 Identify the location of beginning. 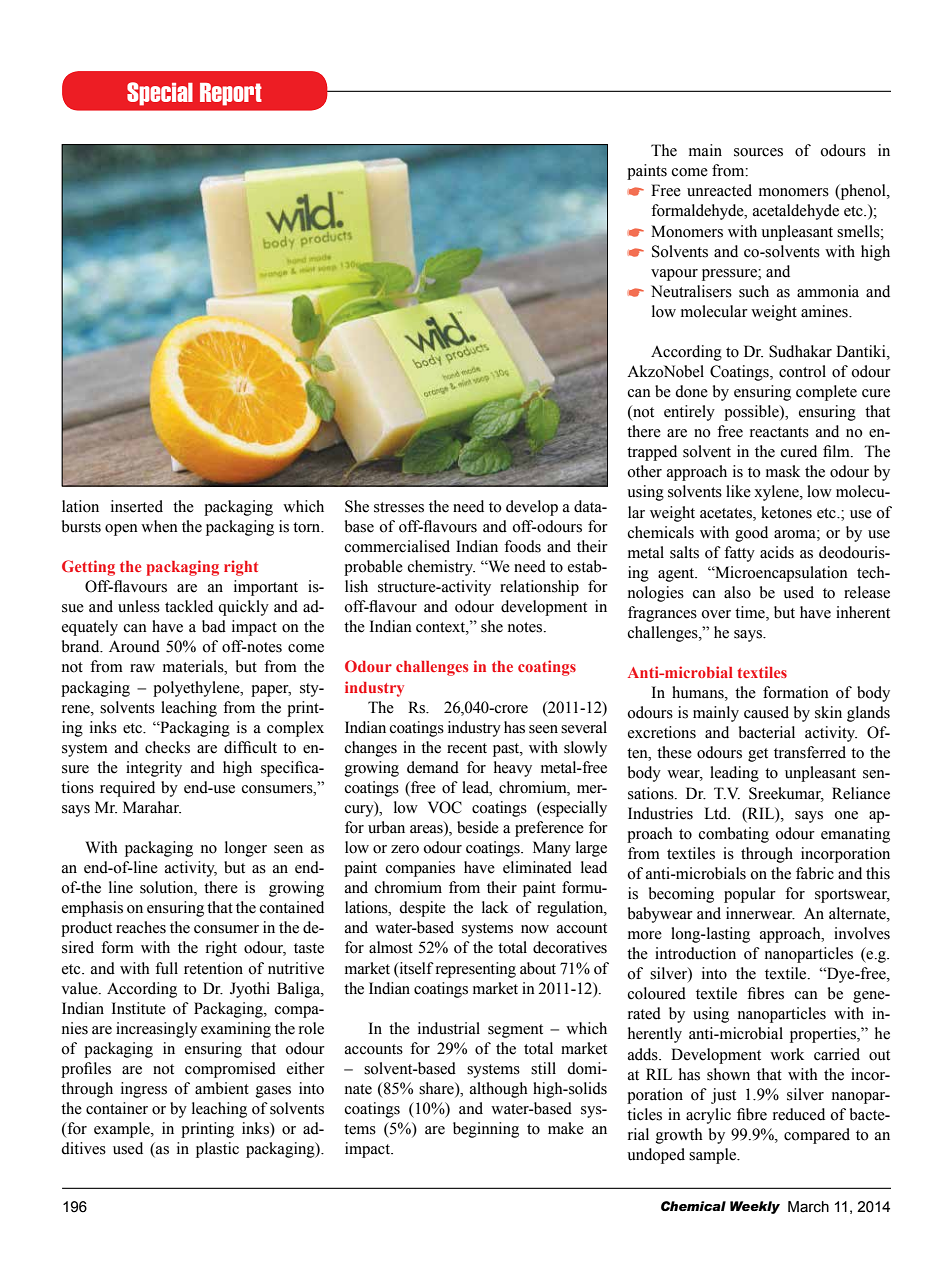
(486, 1130).
